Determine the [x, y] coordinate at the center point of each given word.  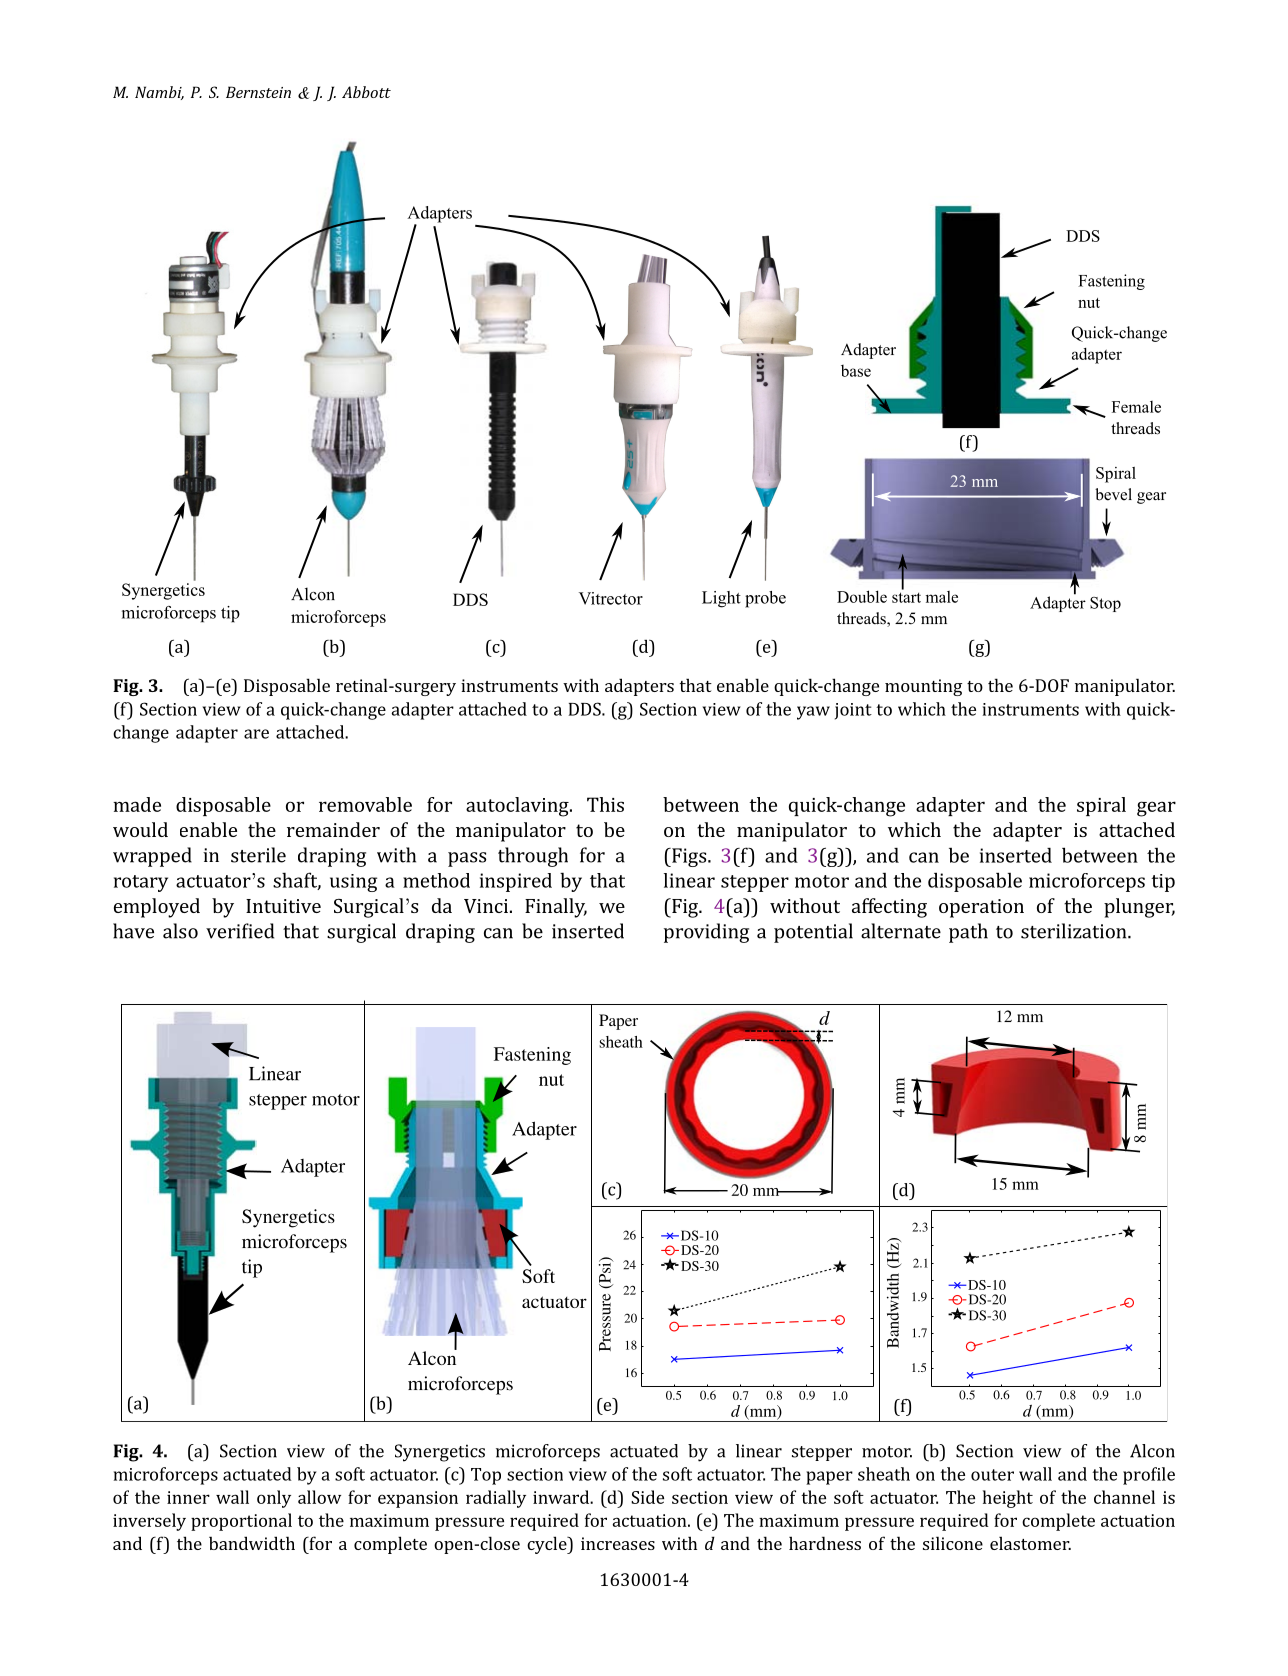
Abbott [366, 92]
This [605, 804]
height [1008, 1499]
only [274, 1499]
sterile [258, 855]
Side [647, 1497]
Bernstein [258, 92]
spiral [1101, 806]
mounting [923, 687]
